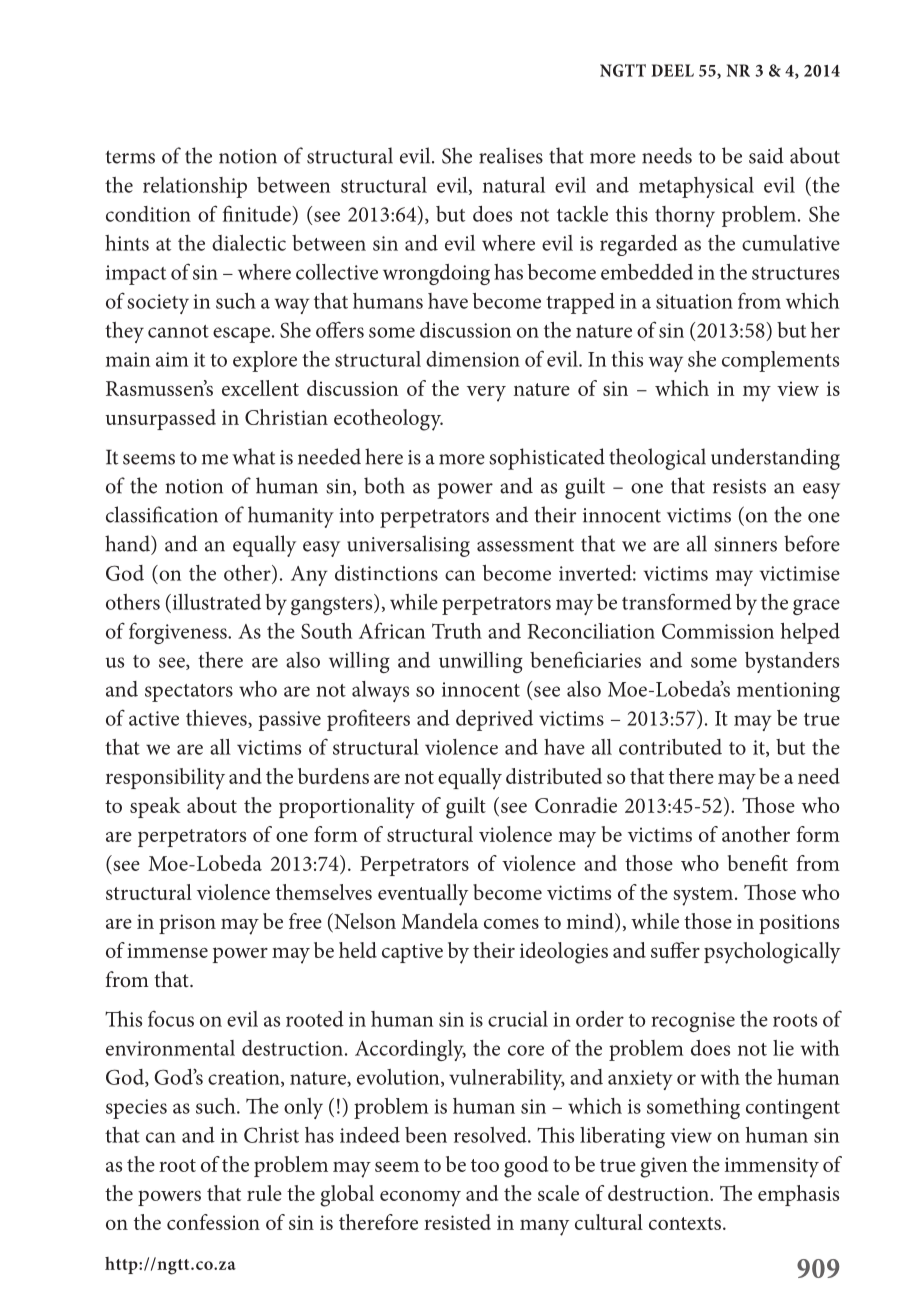 This screenshot has height=1314, width=924. Describe the element at coordinates (217, 719) in the screenshot. I see `thieves` at that location.
